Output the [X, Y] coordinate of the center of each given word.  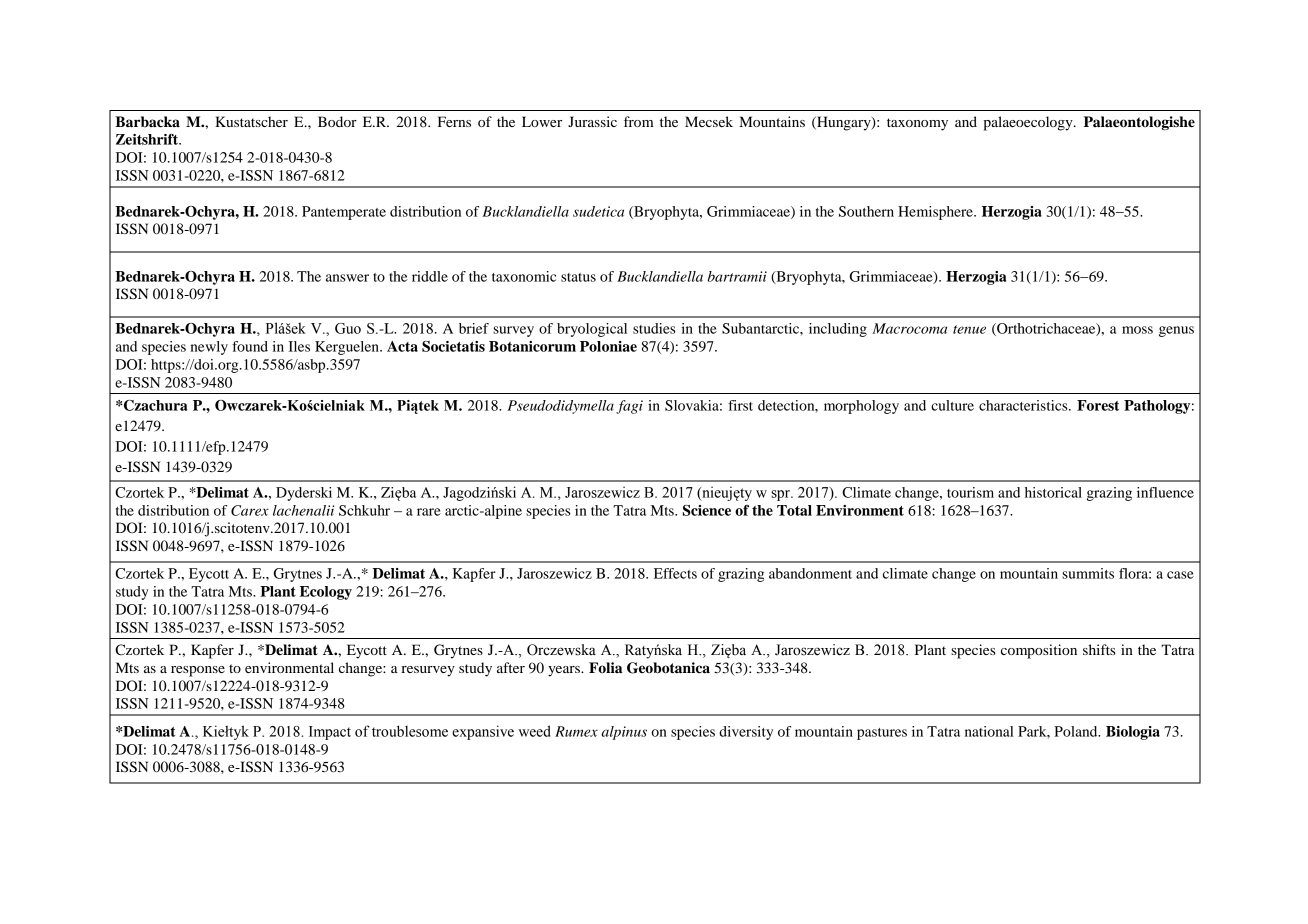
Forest [1098, 405]
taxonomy [917, 124]
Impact [330, 733]
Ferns [454, 121]
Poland [1077, 731]
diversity [746, 733]
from [639, 121]
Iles [299, 346]
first [740, 405]
